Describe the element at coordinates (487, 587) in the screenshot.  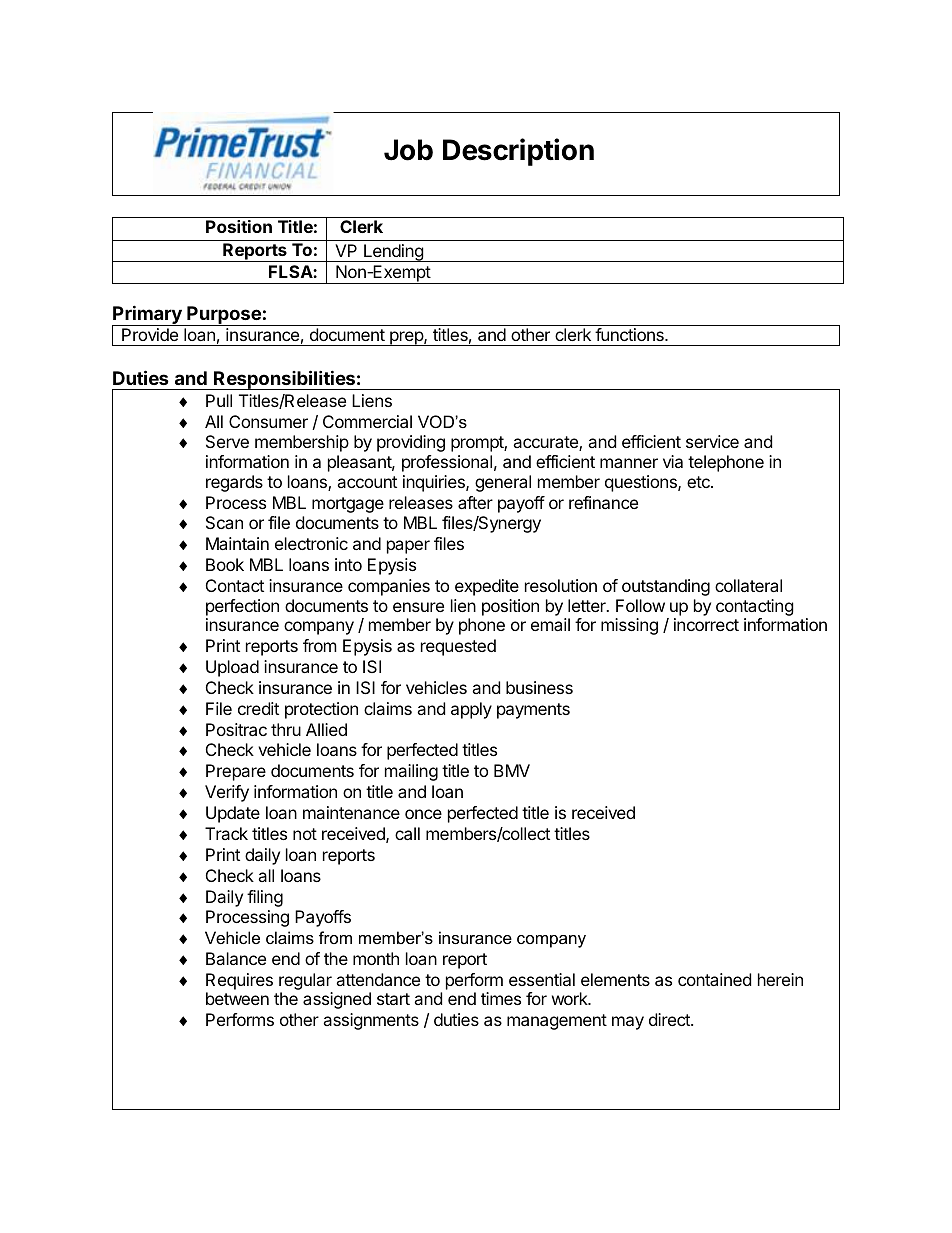
I see `expedite` at that location.
